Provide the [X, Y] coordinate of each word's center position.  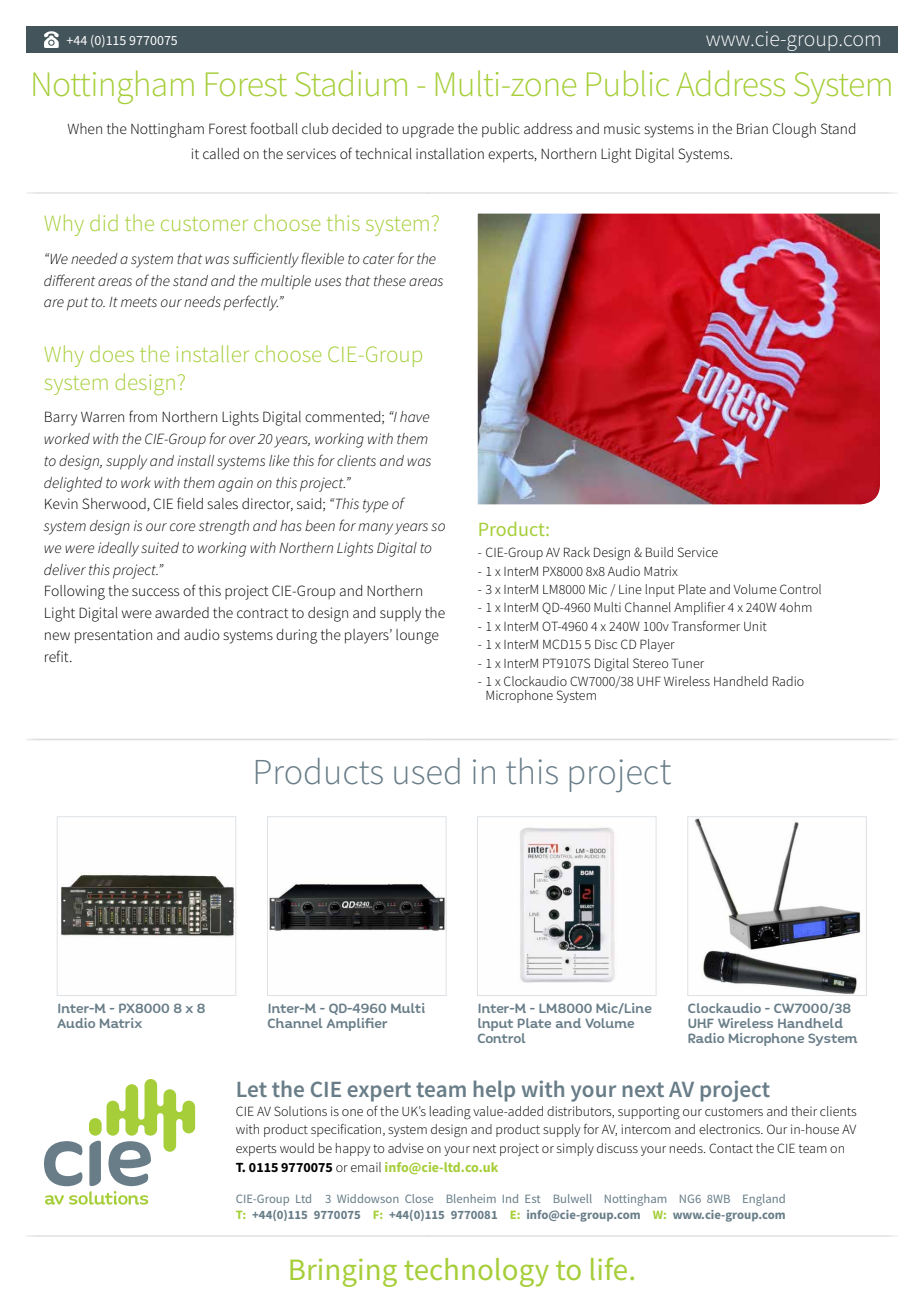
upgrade [428, 130]
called [221, 153]
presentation [113, 636]
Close [419, 1198]
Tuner [688, 663]
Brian [752, 128]
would [297, 1148]
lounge [417, 636]
